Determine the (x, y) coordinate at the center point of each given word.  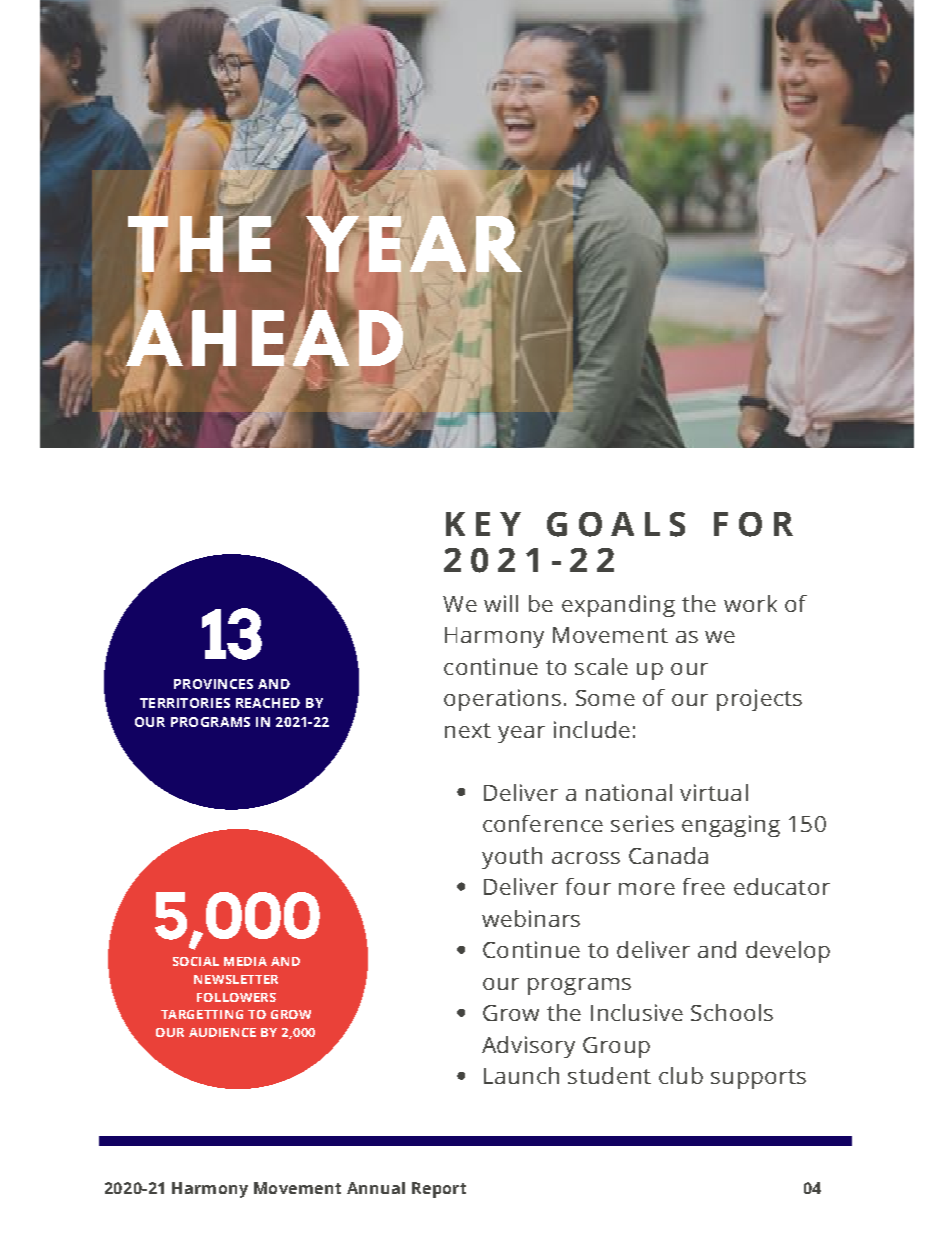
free (704, 886)
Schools (732, 1012)
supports (758, 1079)
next (468, 730)
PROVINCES (213, 684)
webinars (531, 918)
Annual (376, 1188)
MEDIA (245, 961)
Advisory (528, 1047)
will (501, 603)
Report (439, 1190)
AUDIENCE (222, 1032)
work (750, 603)
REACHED (268, 703)
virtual (714, 792)
